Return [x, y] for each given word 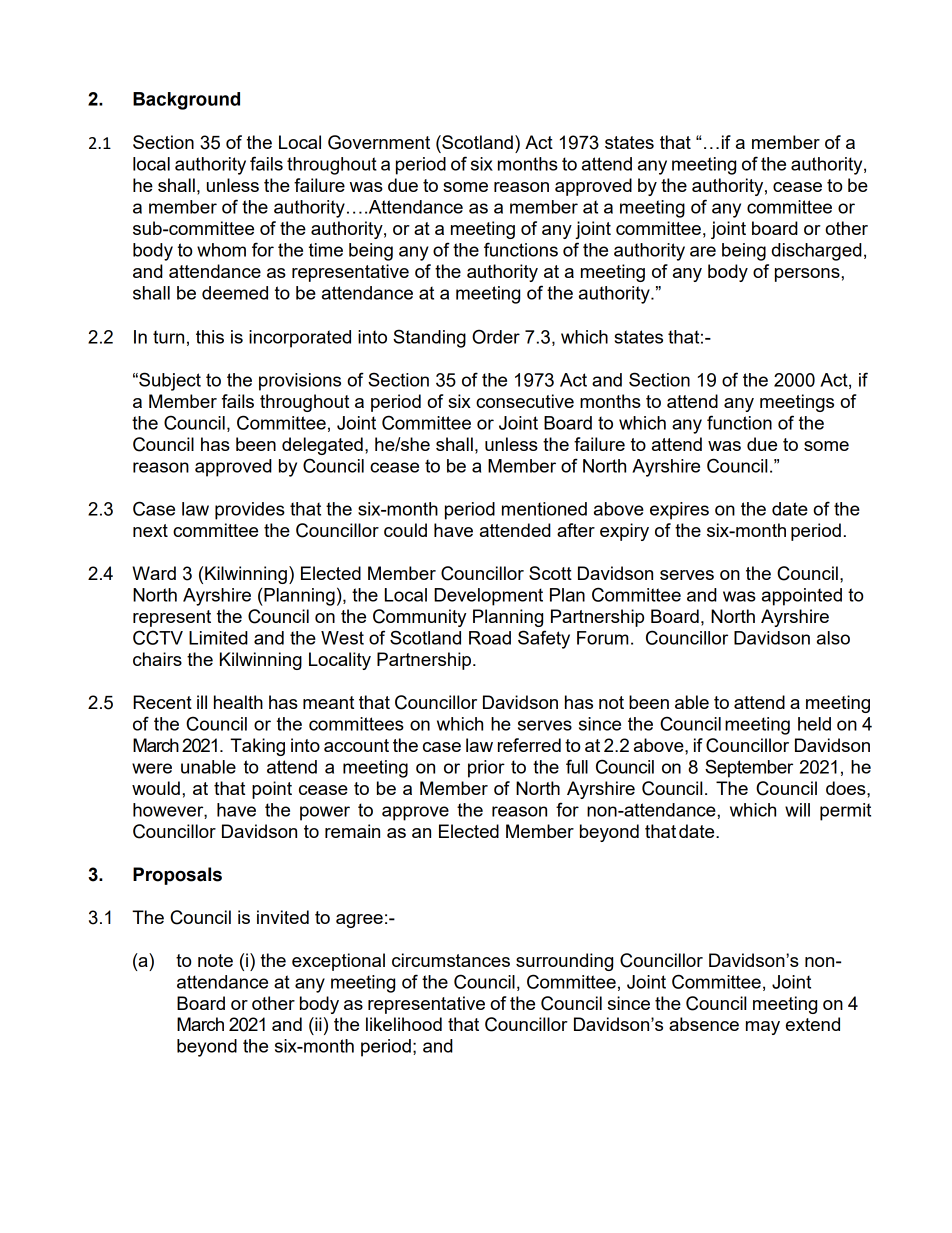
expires [679, 511]
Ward [154, 573]
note [215, 960]
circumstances [451, 960]
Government [379, 142]
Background [186, 101]
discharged [816, 252]
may [763, 1028]
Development [488, 597]
